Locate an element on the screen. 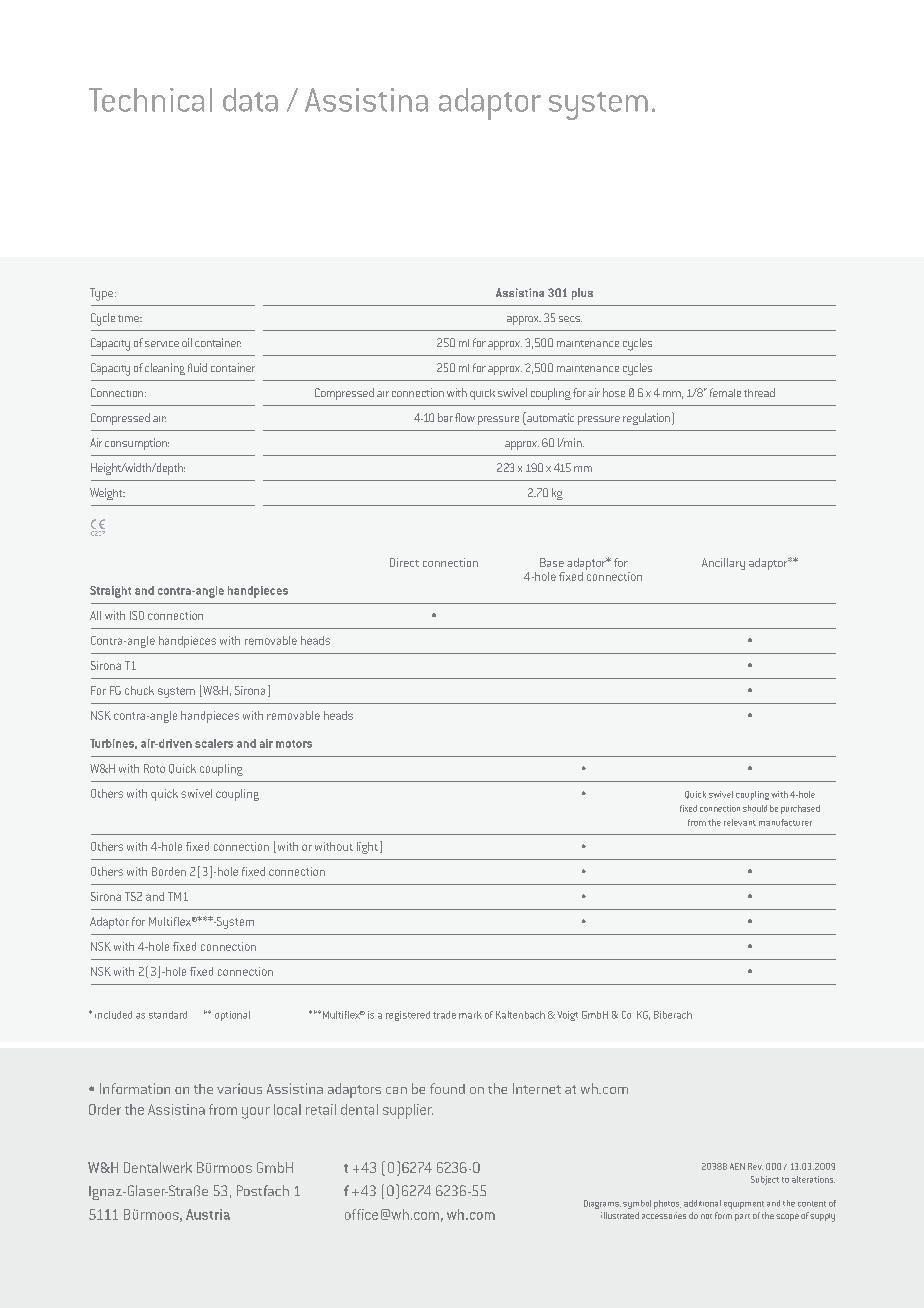 Image resolution: width=924 pixels, height=1308 pixels. Technical is located at coordinates (150, 100).
